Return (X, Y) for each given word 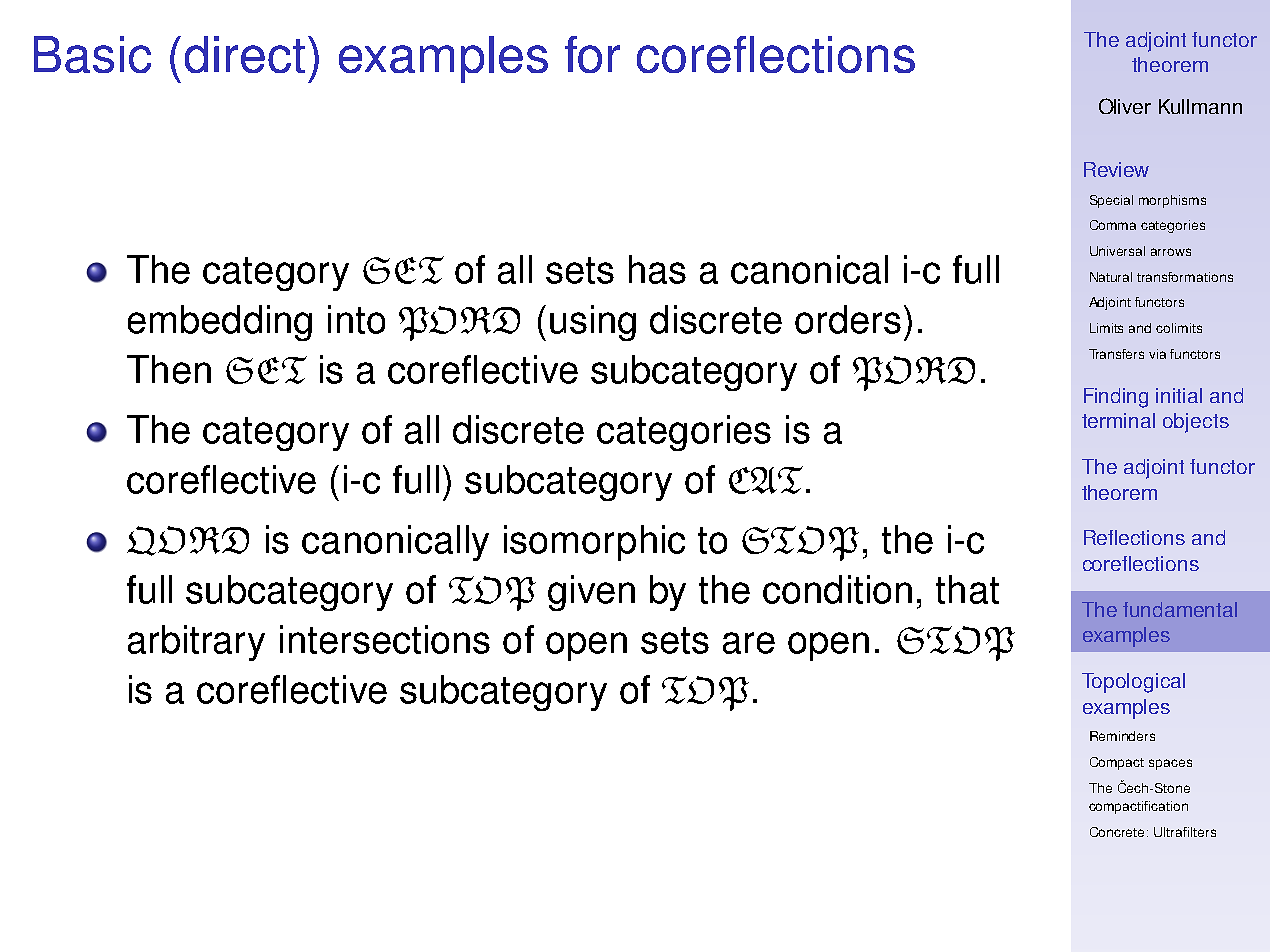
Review (1116, 169)
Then (169, 369)
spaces (1170, 764)
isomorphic (594, 543)
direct (245, 54)
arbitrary (196, 643)
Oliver (1125, 106)
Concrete (1117, 832)
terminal (1118, 420)
